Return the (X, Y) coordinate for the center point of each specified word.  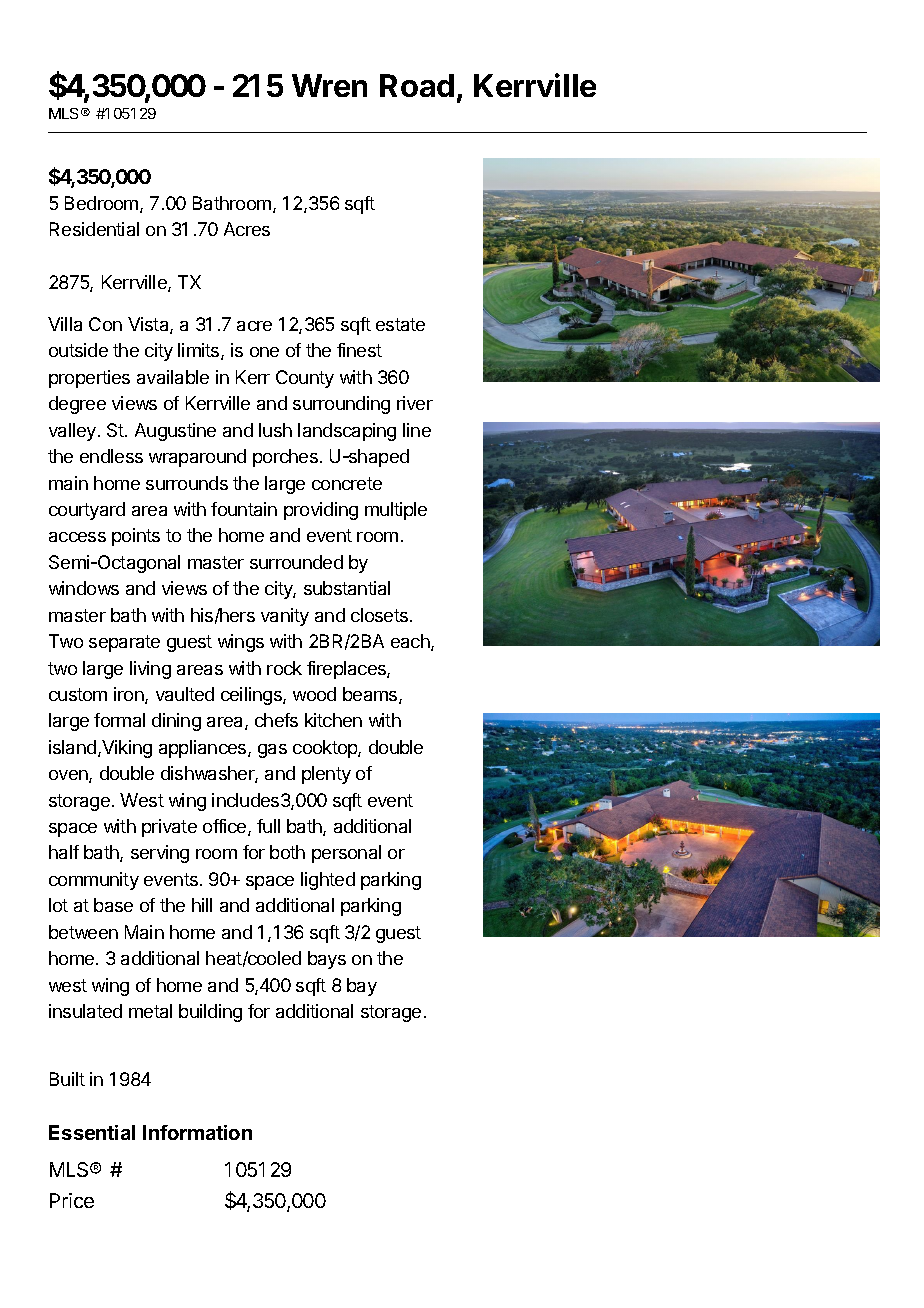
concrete (347, 483)
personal (346, 854)
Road (417, 85)
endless (111, 456)
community (94, 881)
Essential (92, 1132)
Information (197, 1132)
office (226, 827)
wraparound (197, 458)
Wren (329, 85)
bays (327, 960)
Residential (94, 229)
